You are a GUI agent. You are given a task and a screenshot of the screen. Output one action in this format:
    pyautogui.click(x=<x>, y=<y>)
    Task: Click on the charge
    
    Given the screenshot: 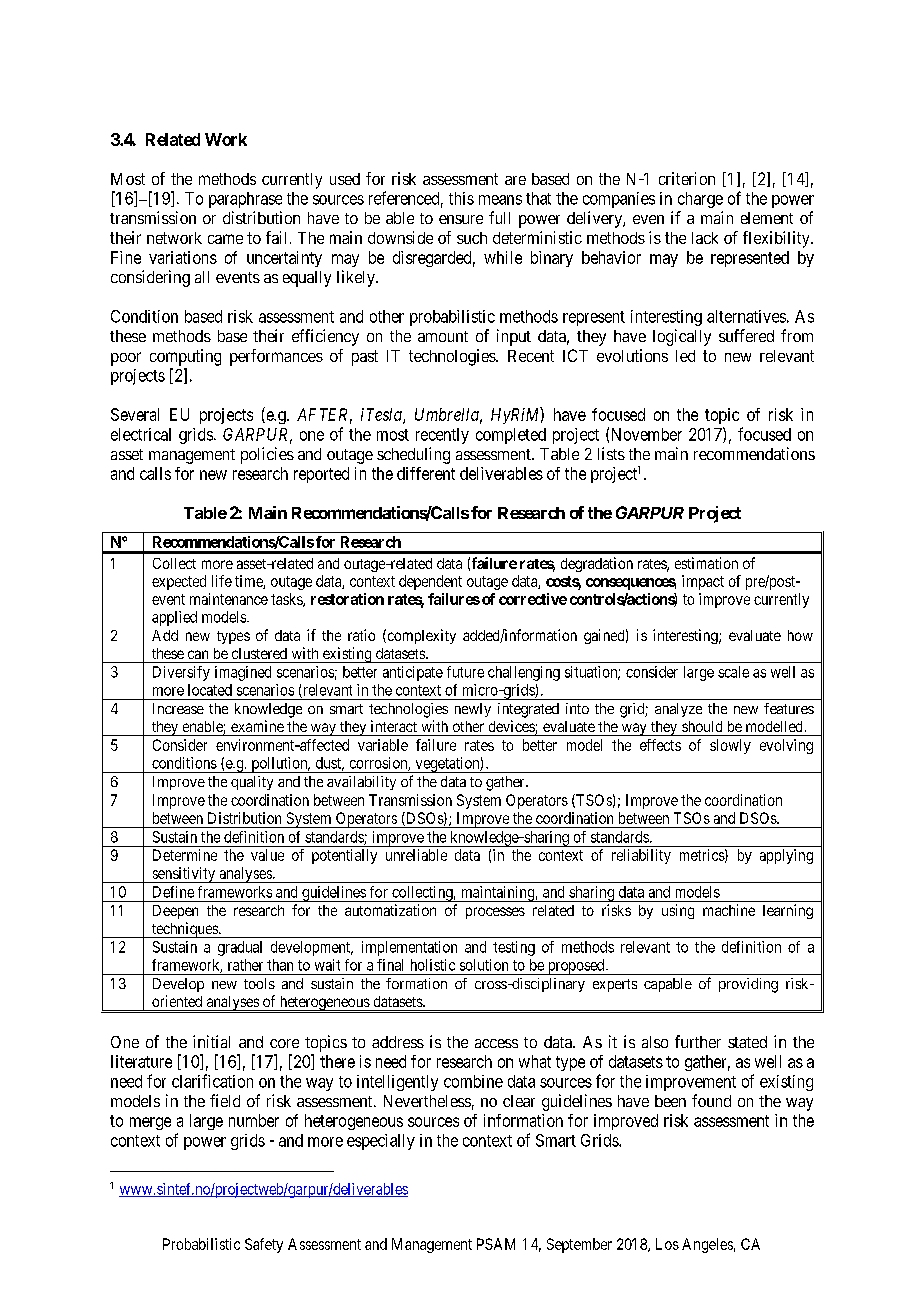 What is the action you would take?
    pyautogui.click(x=700, y=200)
